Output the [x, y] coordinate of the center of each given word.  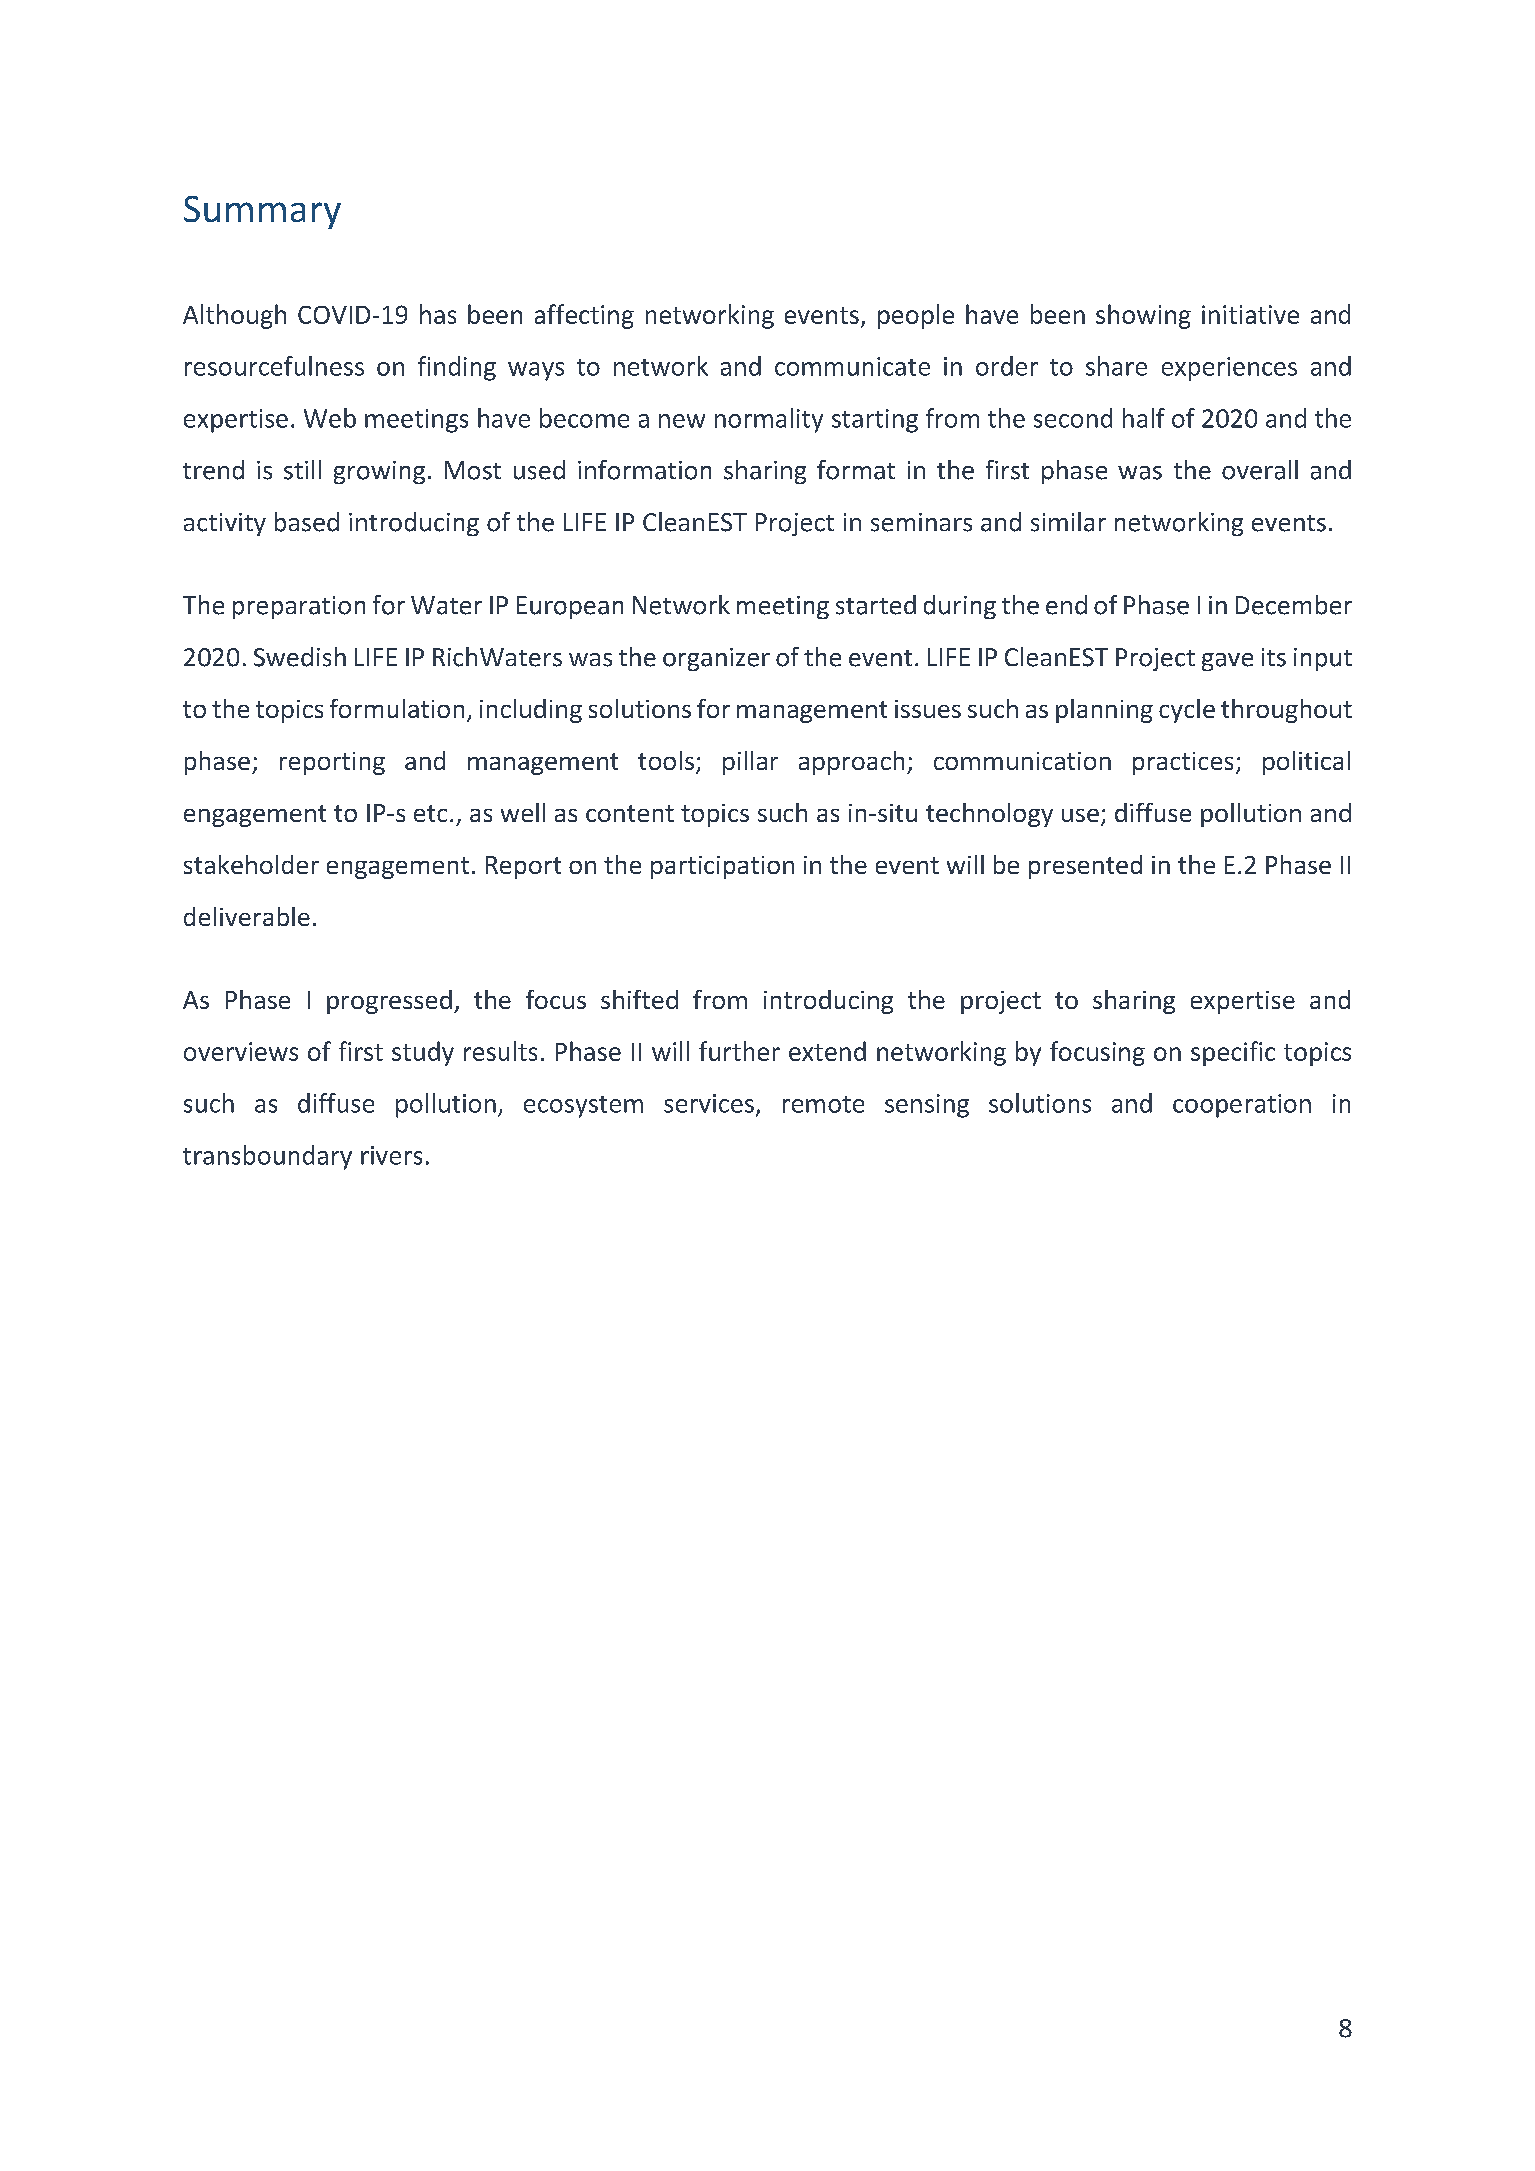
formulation [397, 708]
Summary [262, 212]
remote [823, 1104]
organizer [716, 659]
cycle [1187, 711]
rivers [391, 1155]
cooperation [1242, 1106]
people [916, 316]
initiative [1250, 314]
